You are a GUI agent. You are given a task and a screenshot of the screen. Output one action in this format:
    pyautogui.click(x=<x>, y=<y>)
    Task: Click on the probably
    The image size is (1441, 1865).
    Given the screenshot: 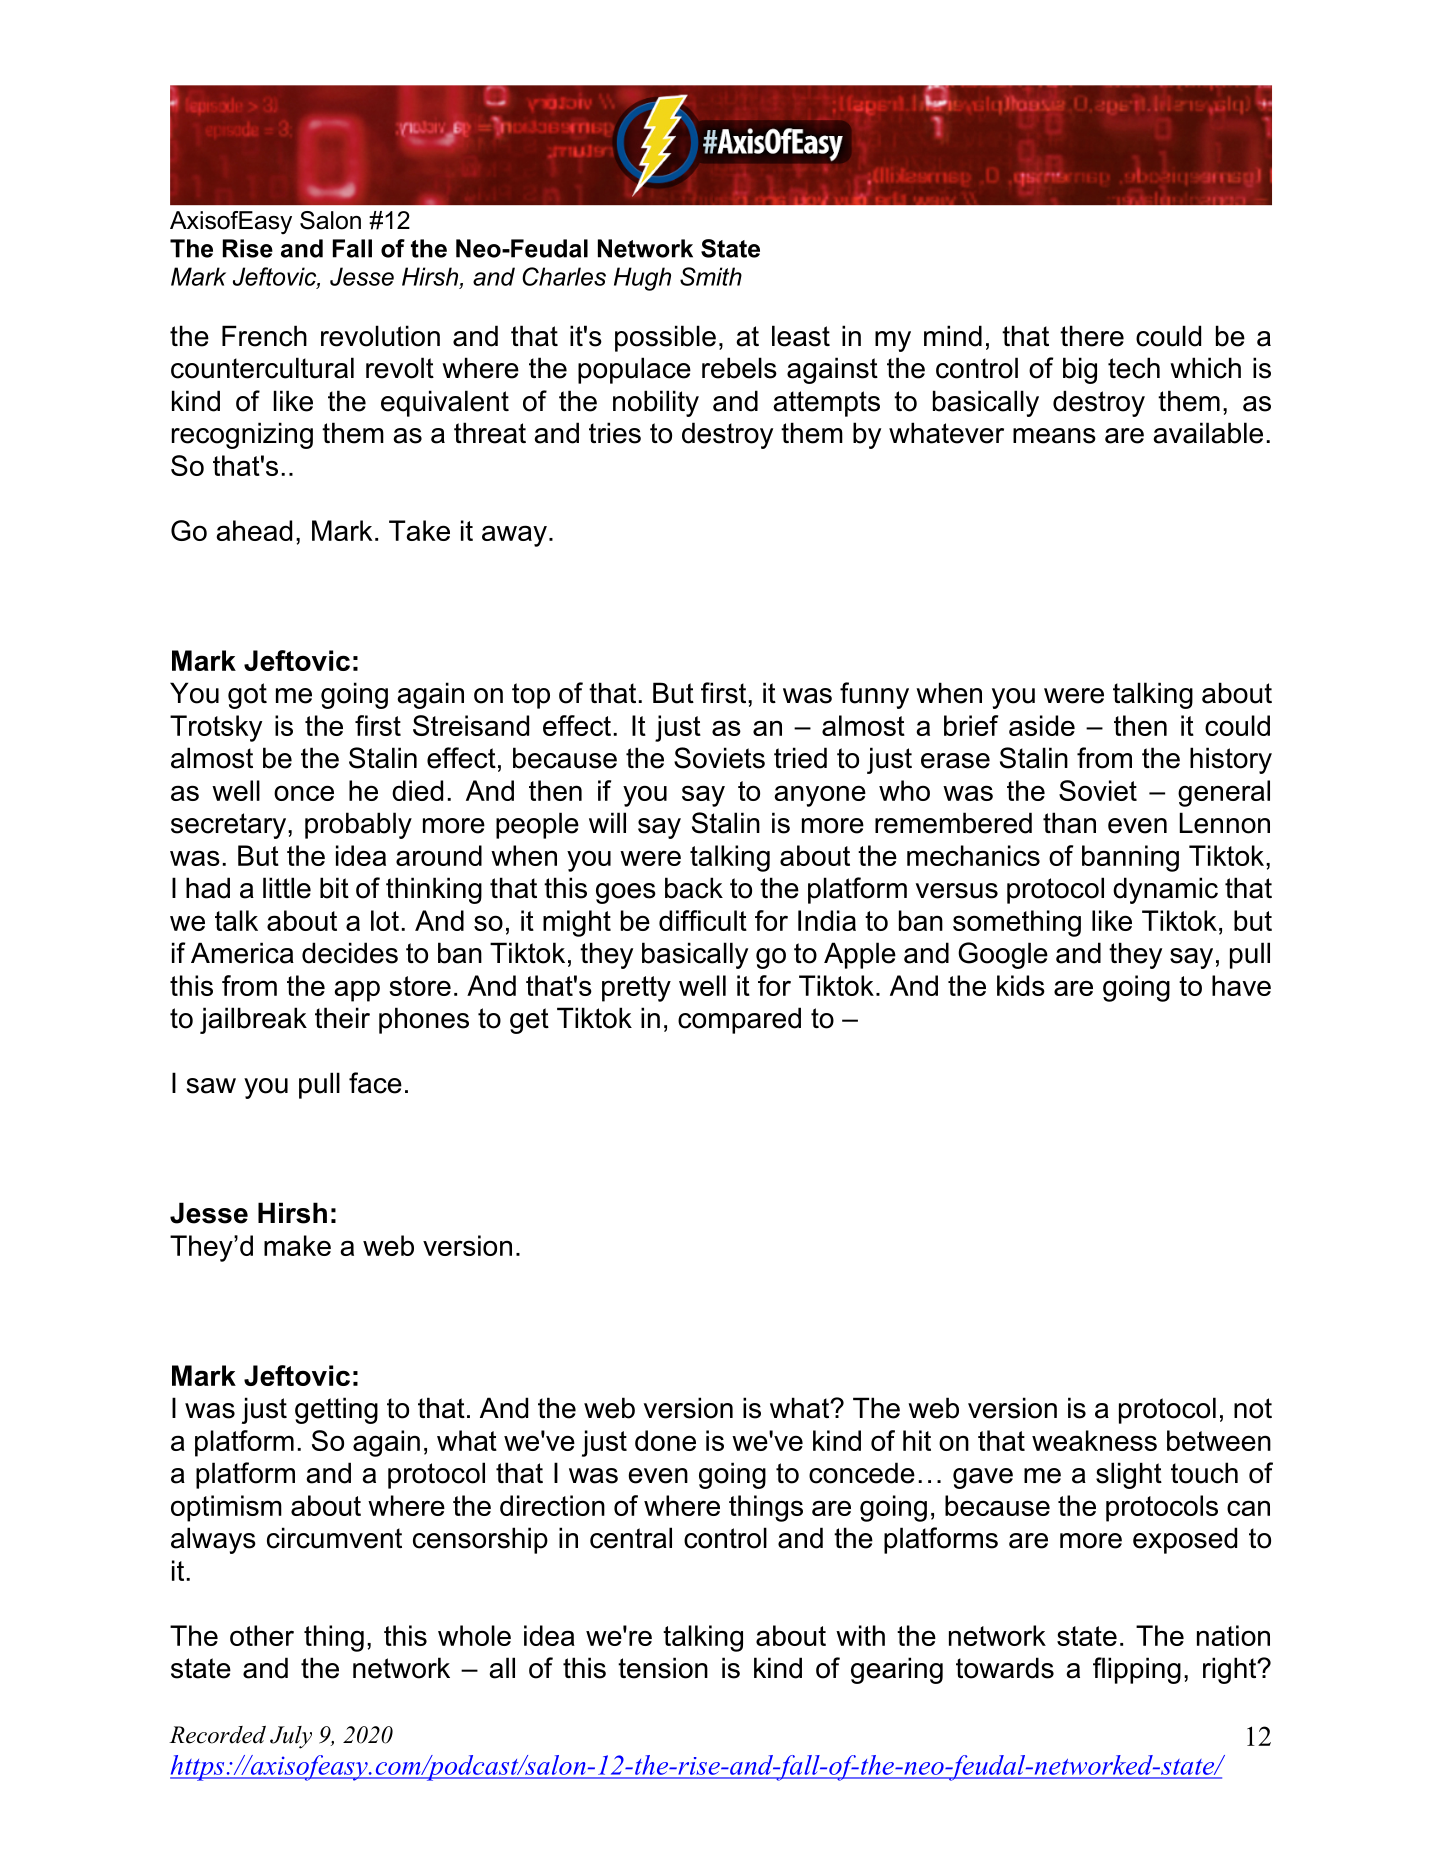 What is the action you would take?
    pyautogui.click(x=358, y=825)
